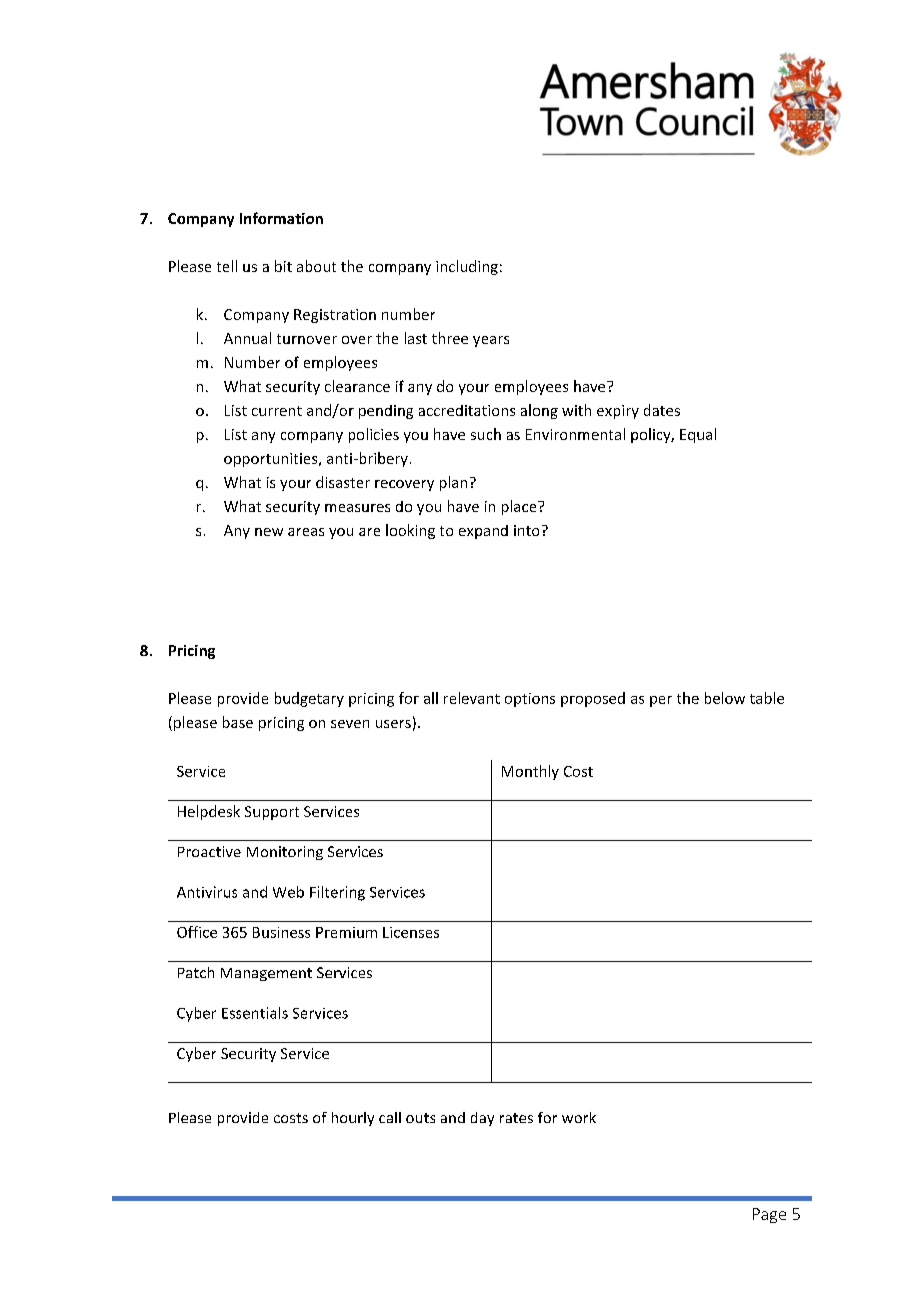 This screenshot has height=1308, width=924. What do you see at coordinates (283, 266) in the screenshot?
I see `bit` at bounding box center [283, 266].
